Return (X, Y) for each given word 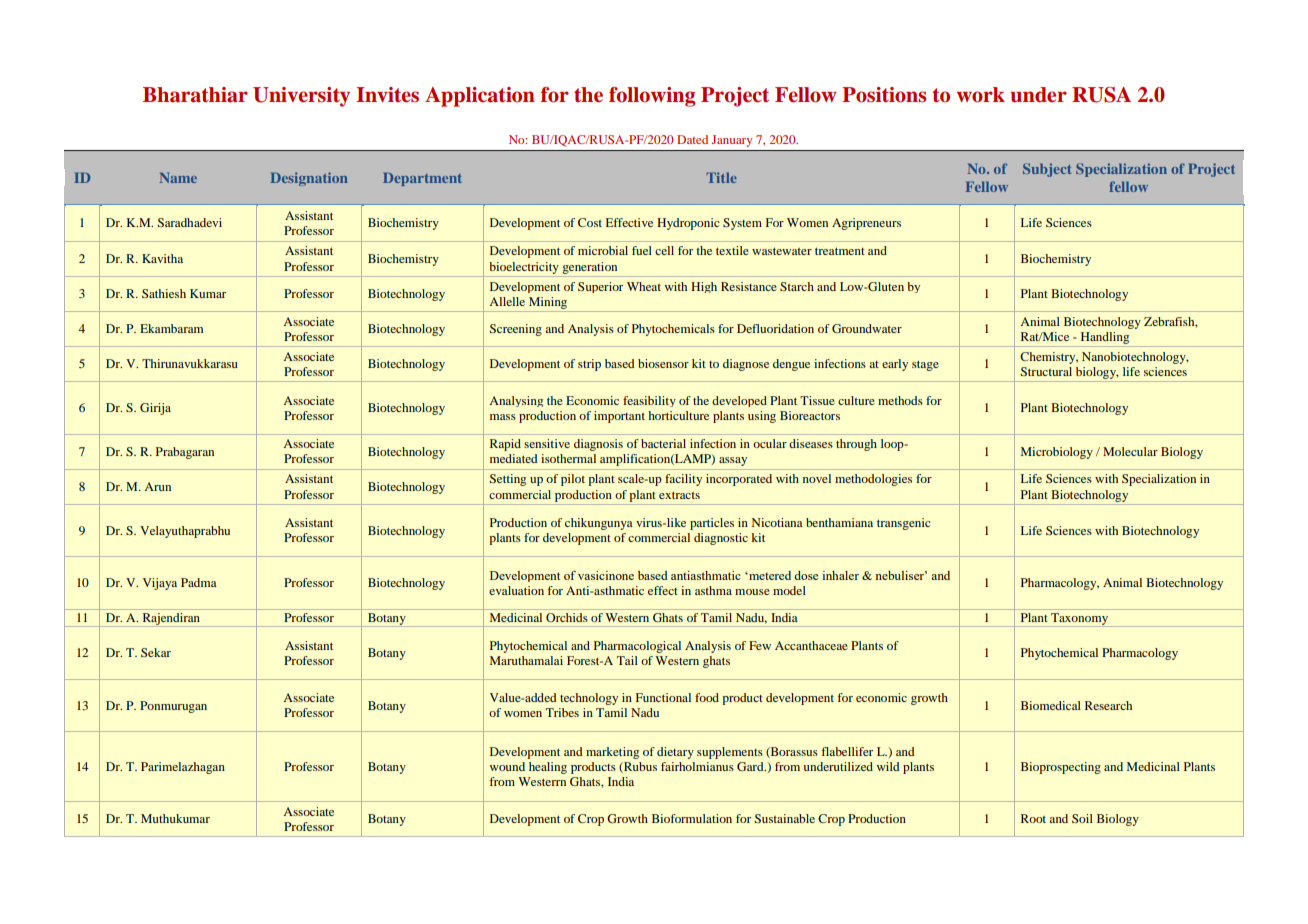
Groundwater (867, 328)
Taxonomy (1079, 620)
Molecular (1130, 451)
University (301, 97)
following (652, 97)
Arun (157, 486)
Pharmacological (637, 647)
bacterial (663, 443)
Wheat (644, 286)
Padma (199, 582)
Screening (516, 330)
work (981, 95)
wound (507, 766)
